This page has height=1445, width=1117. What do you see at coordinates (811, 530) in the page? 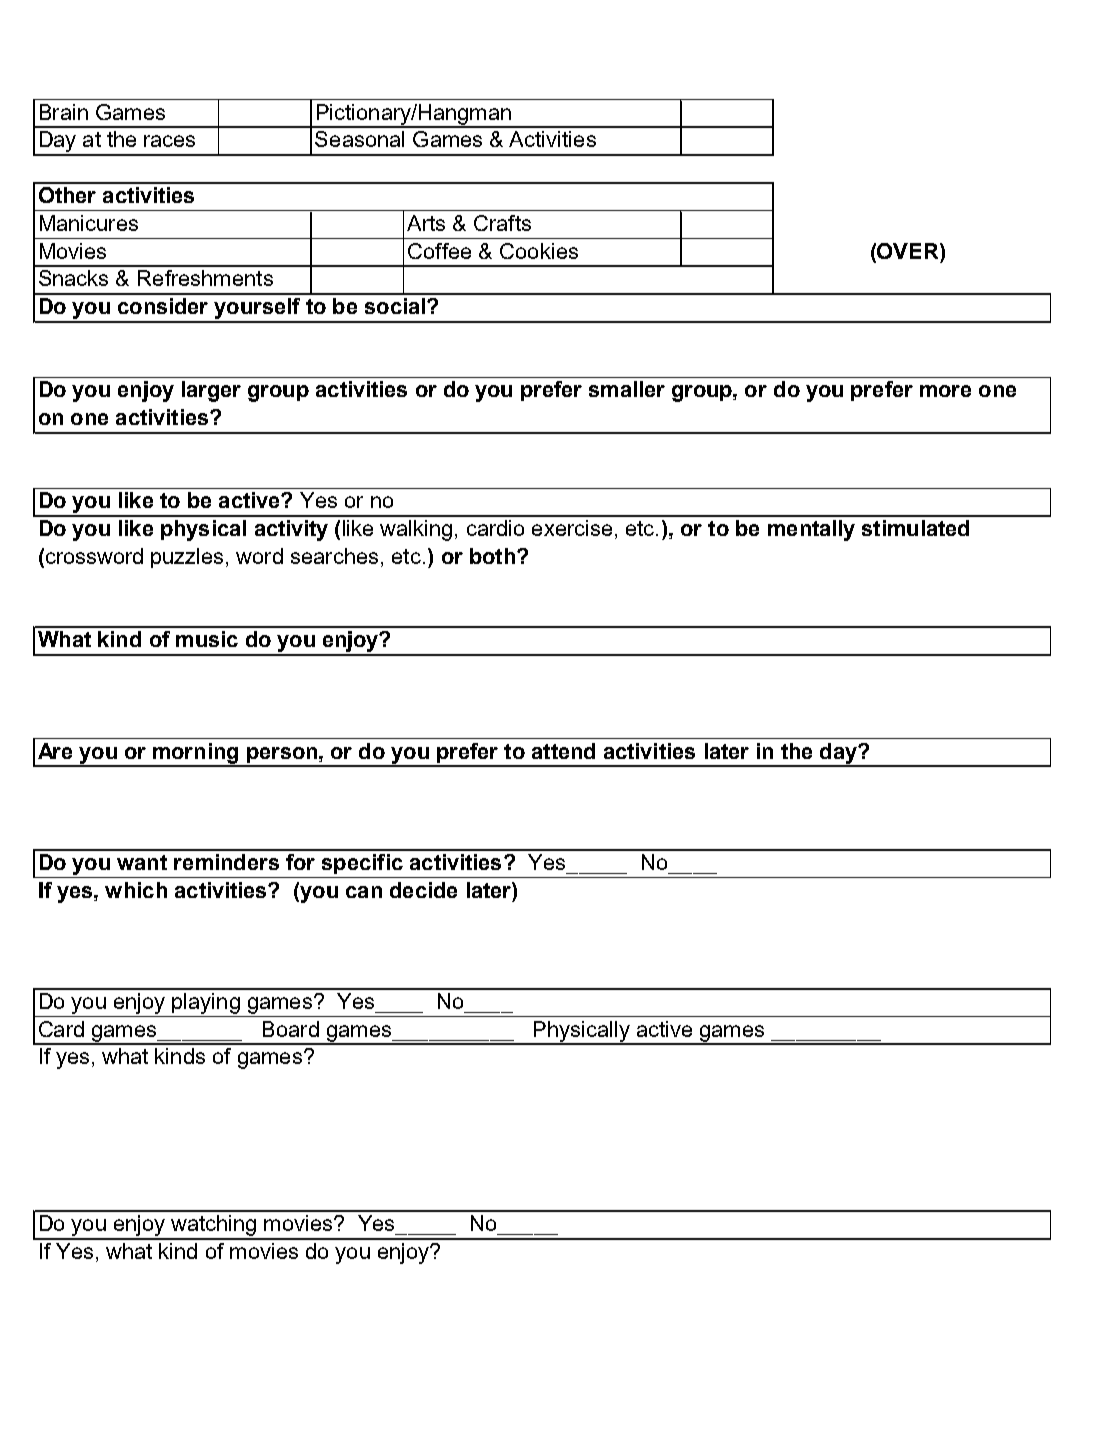
I see `mentally` at bounding box center [811, 530].
